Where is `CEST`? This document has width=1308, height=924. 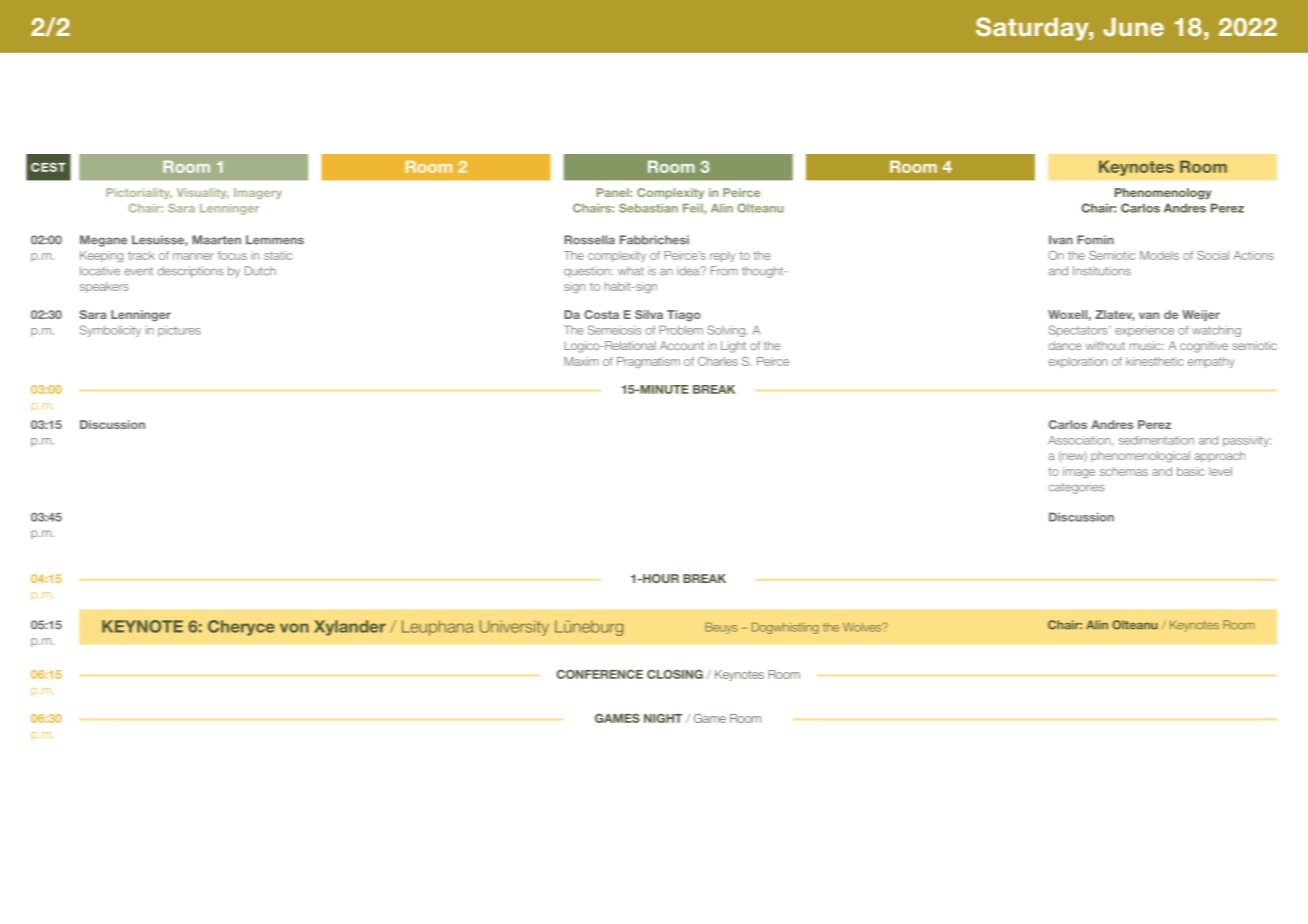
CEST is located at coordinates (48, 167).
